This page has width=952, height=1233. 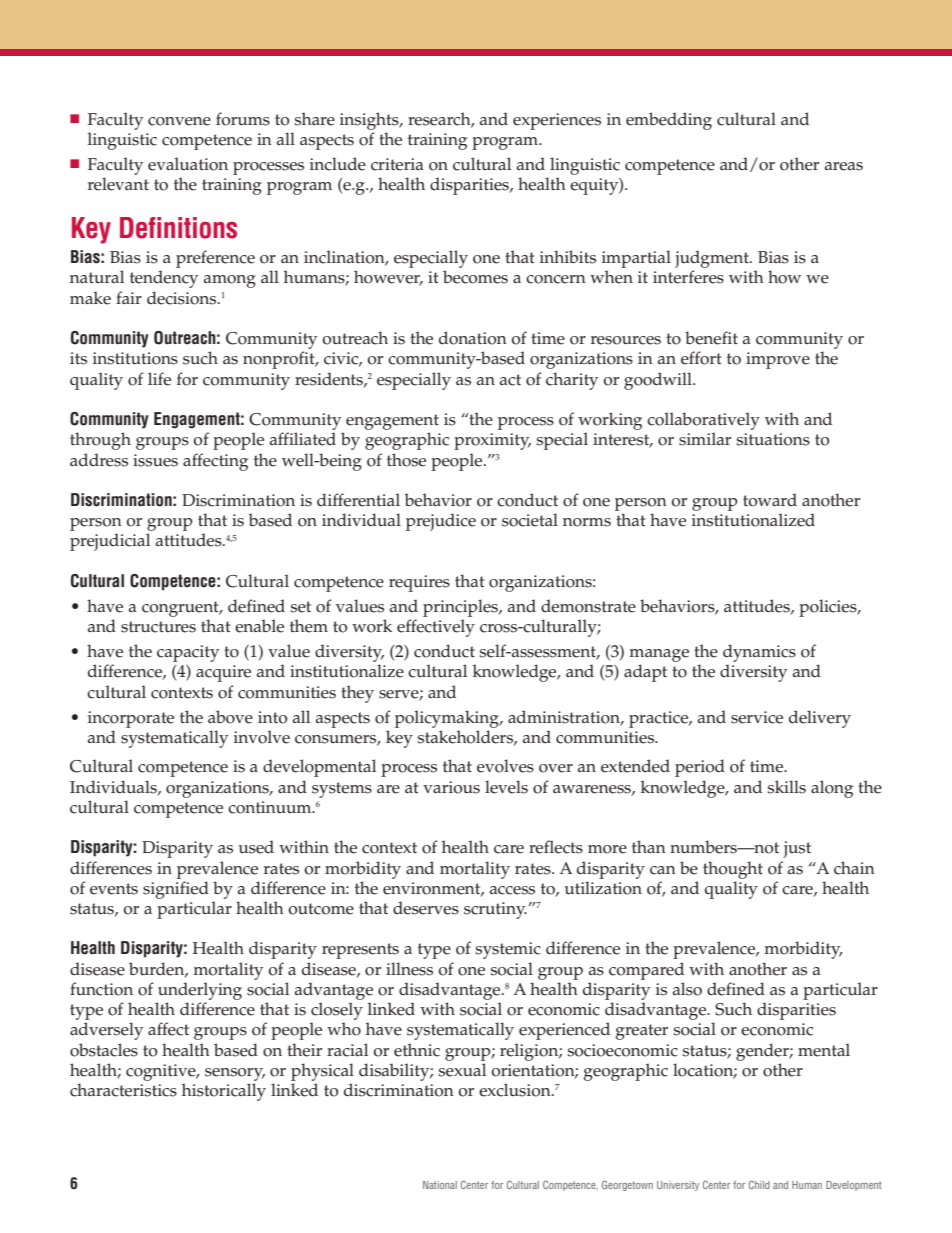 I want to click on toward, so click(x=770, y=500).
